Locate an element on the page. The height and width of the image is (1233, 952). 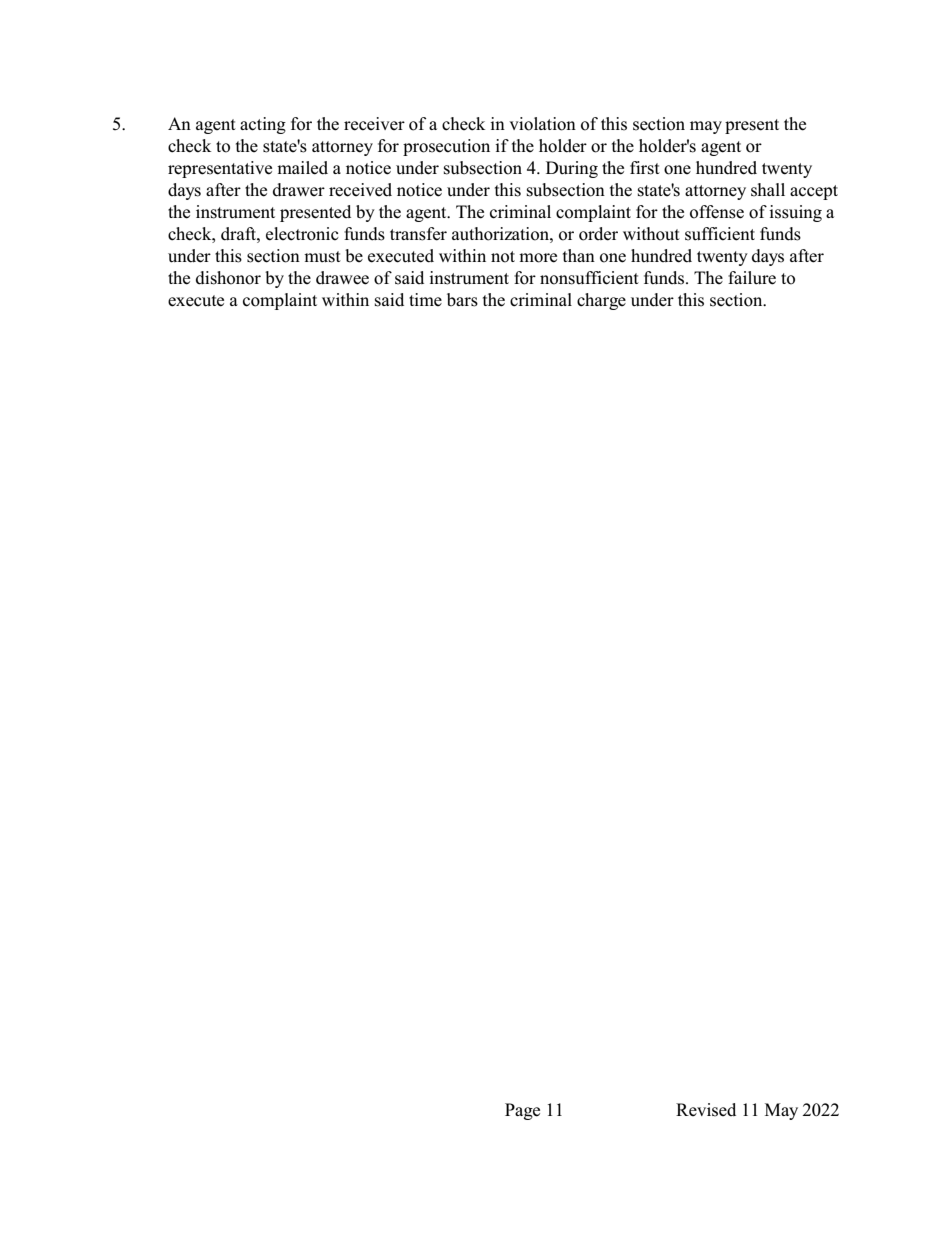
mailed is located at coordinates (302, 168).
